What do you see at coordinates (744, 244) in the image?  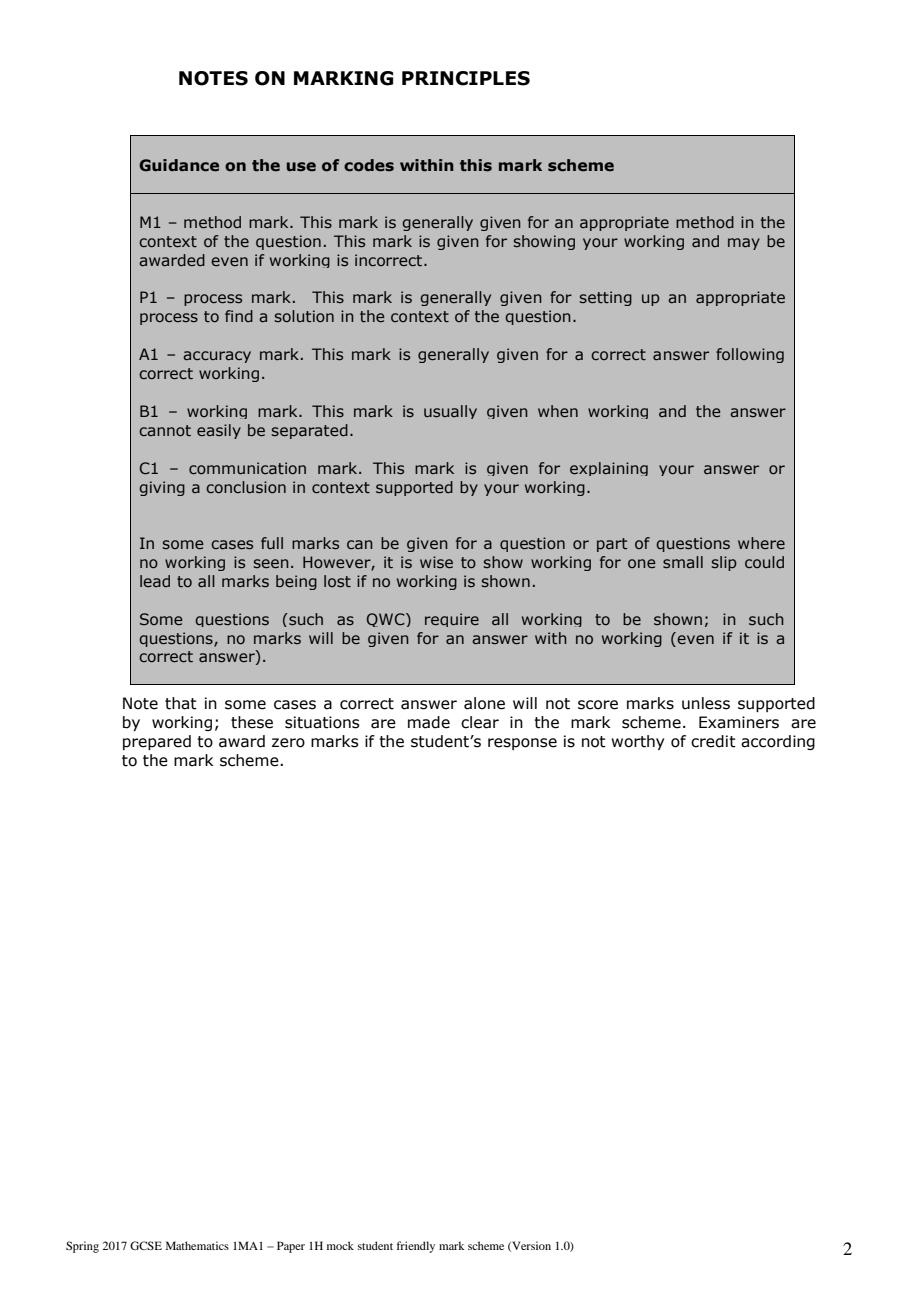 I see `may` at bounding box center [744, 244].
